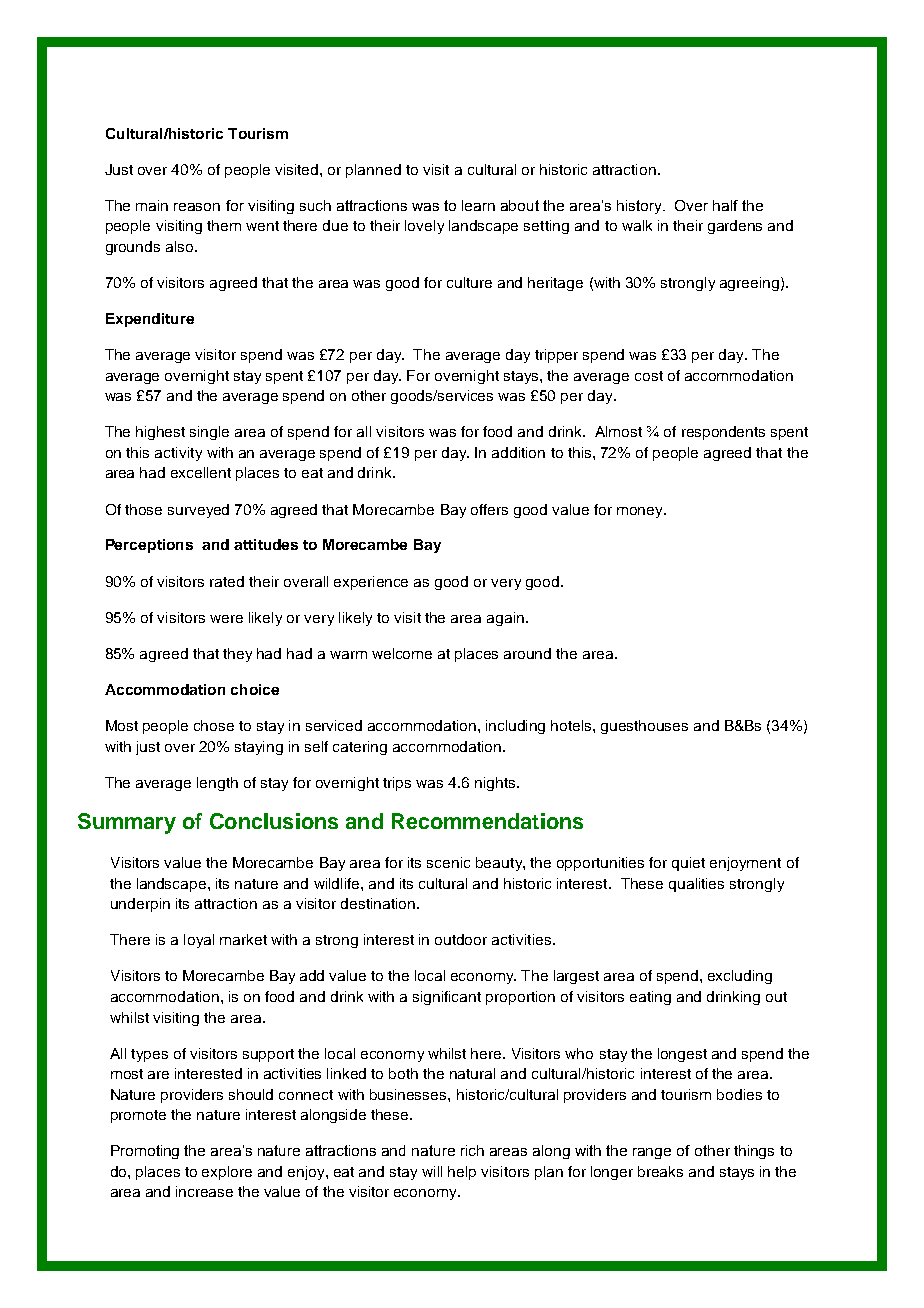  Describe the element at coordinates (214, 725) in the screenshot. I see `chose` at that location.
